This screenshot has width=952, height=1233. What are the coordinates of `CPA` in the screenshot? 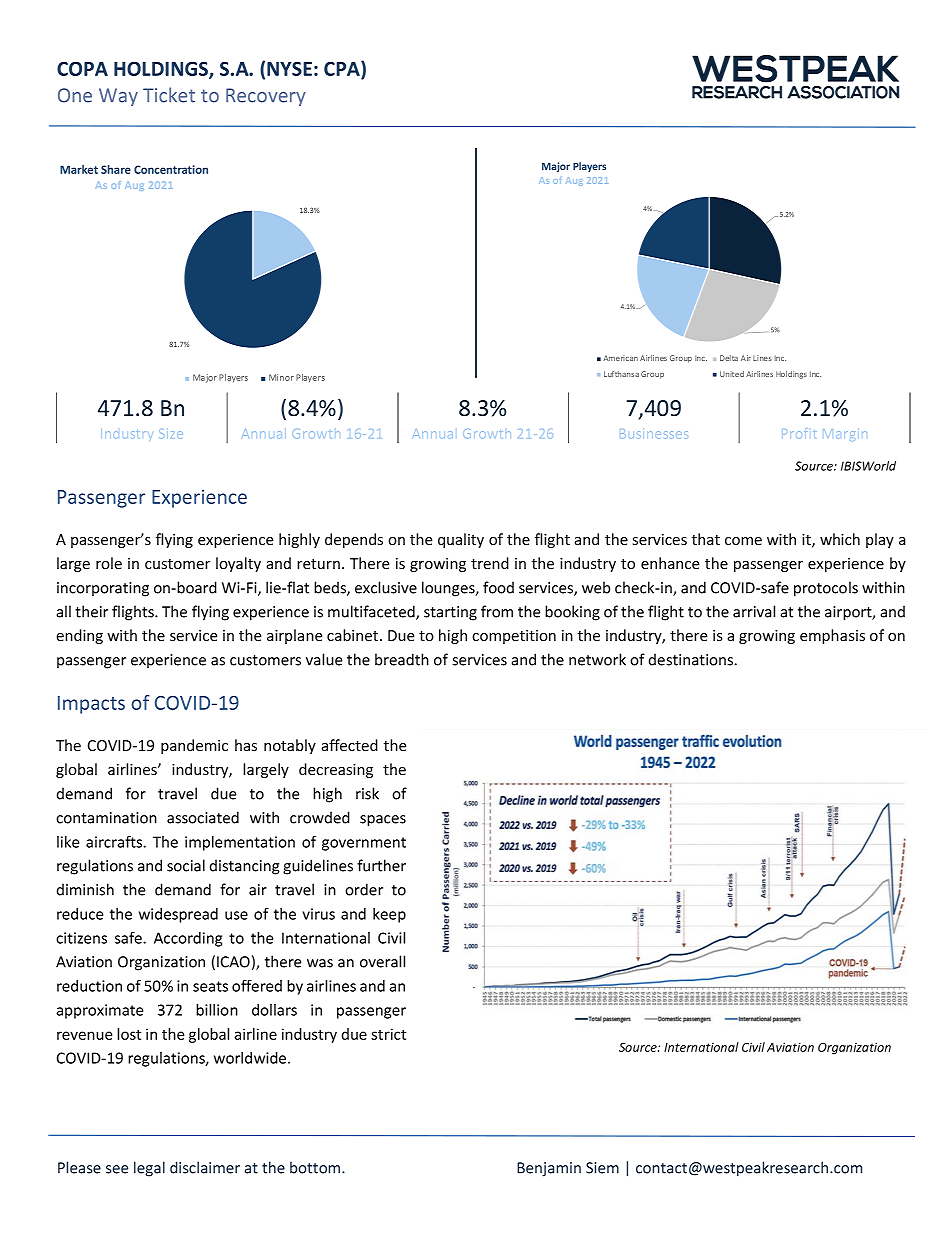 It's located at (343, 70).
